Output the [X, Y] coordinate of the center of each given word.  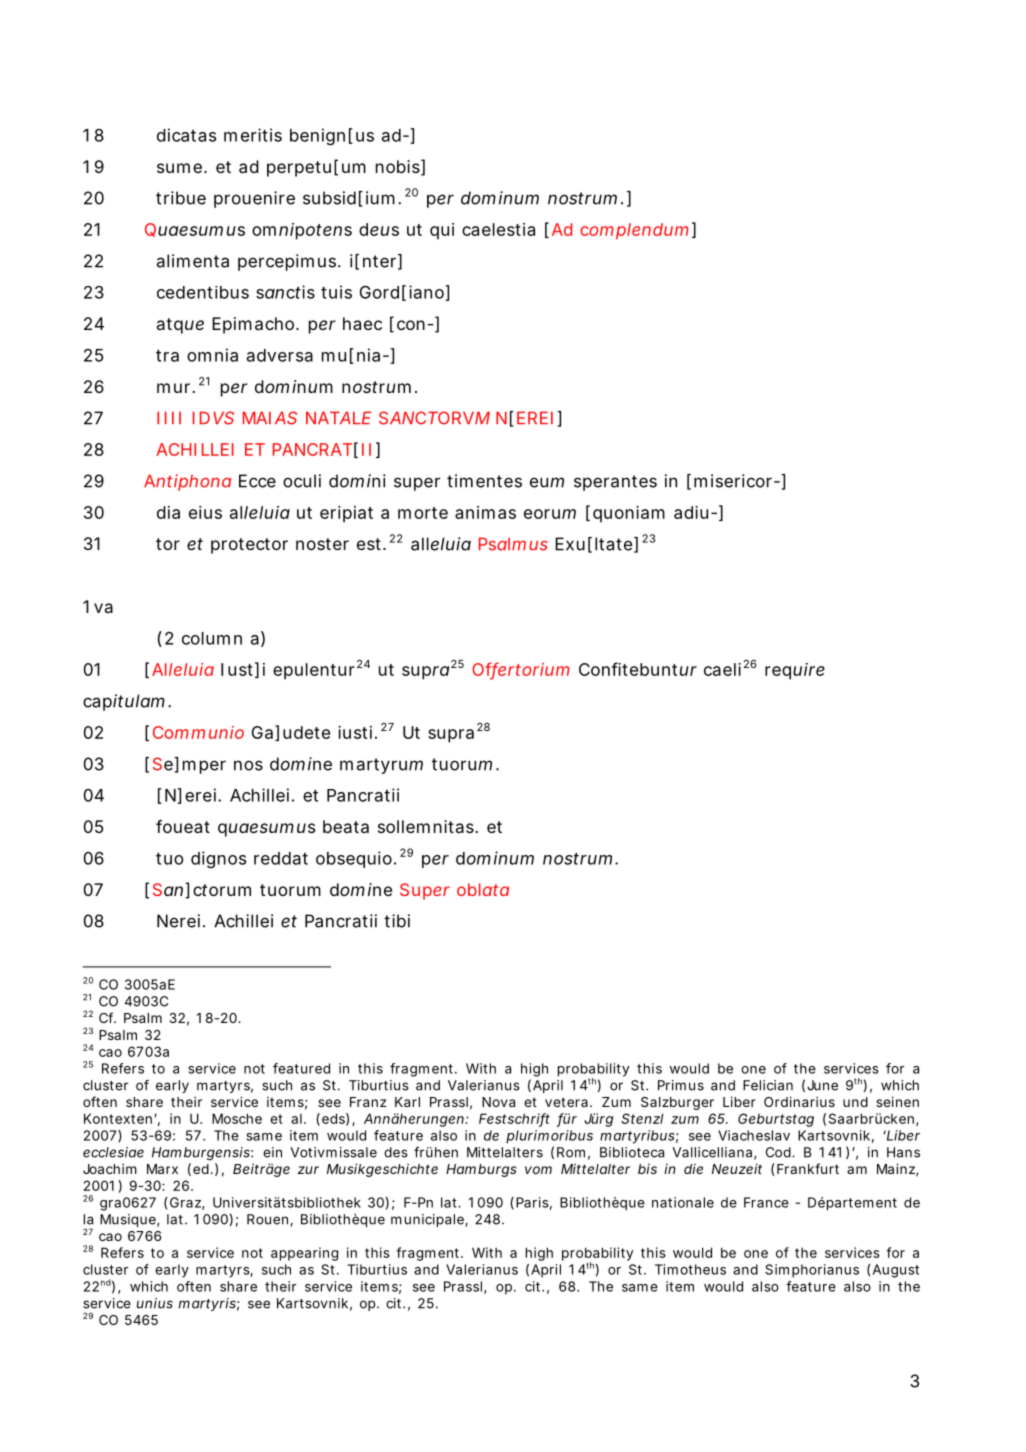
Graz [185, 1202]
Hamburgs [481, 1170]
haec [362, 323]
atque [180, 326]
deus [379, 229]
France [766, 1202]
